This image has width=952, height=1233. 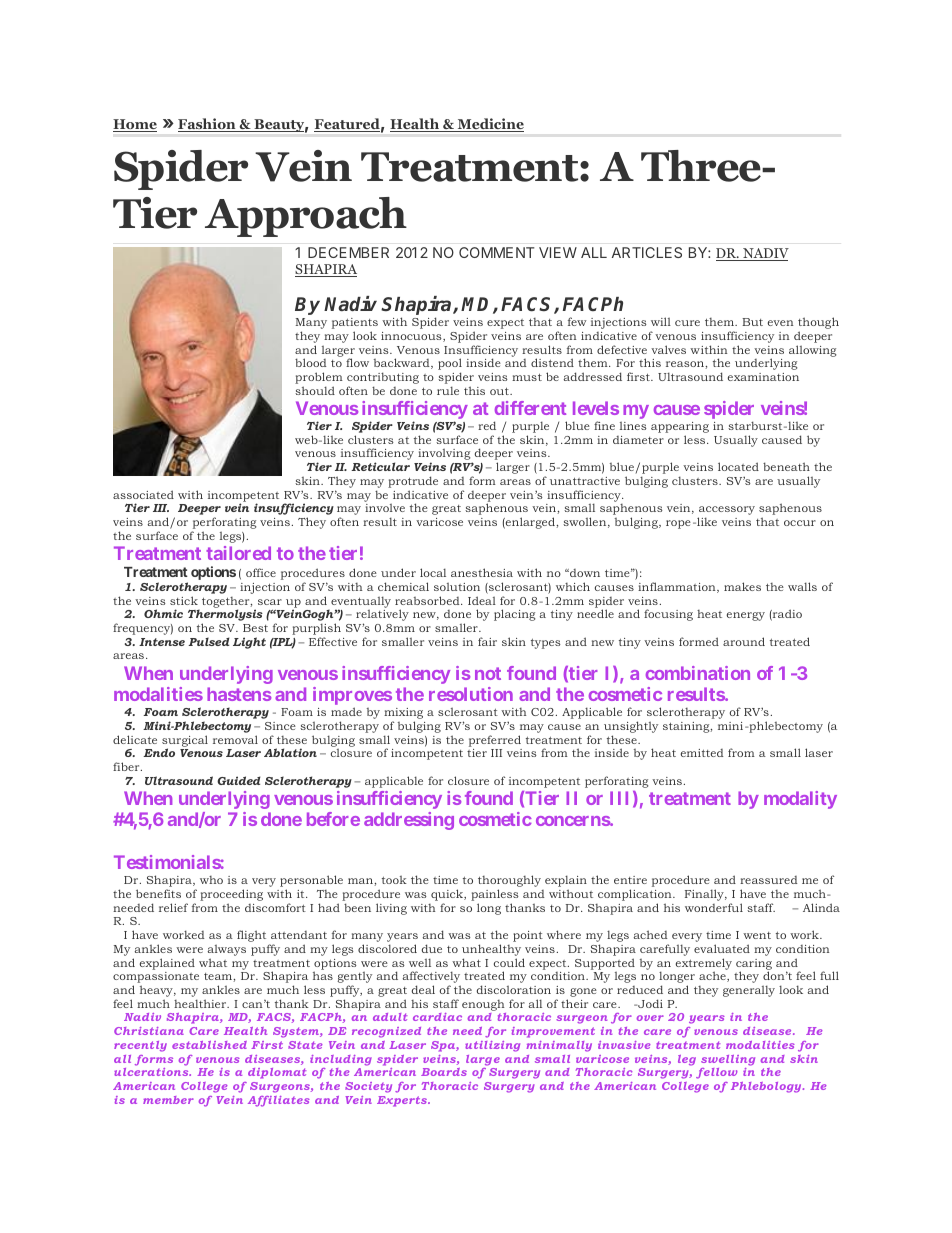 What do you see at coordinates (738, 466) in the image?
I see `located` at bounding box center [738, 466].
